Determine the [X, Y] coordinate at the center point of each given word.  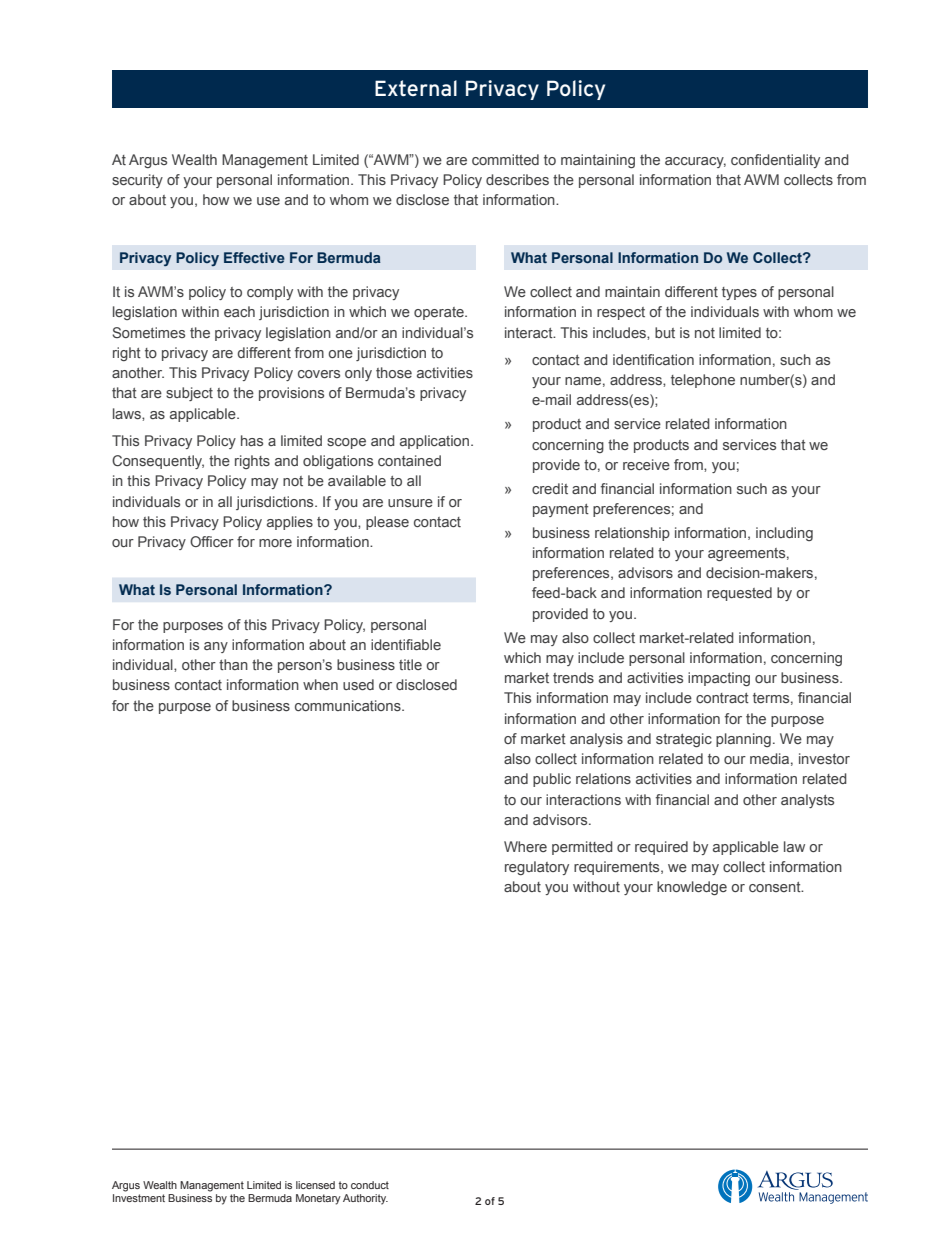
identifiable [406, 644]
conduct [370, 1185]
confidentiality [775, 161]
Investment [139, 1198]
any [216, 647]
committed [505, 159]
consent [776, 887]
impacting [719, 679]
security [137, 181]
